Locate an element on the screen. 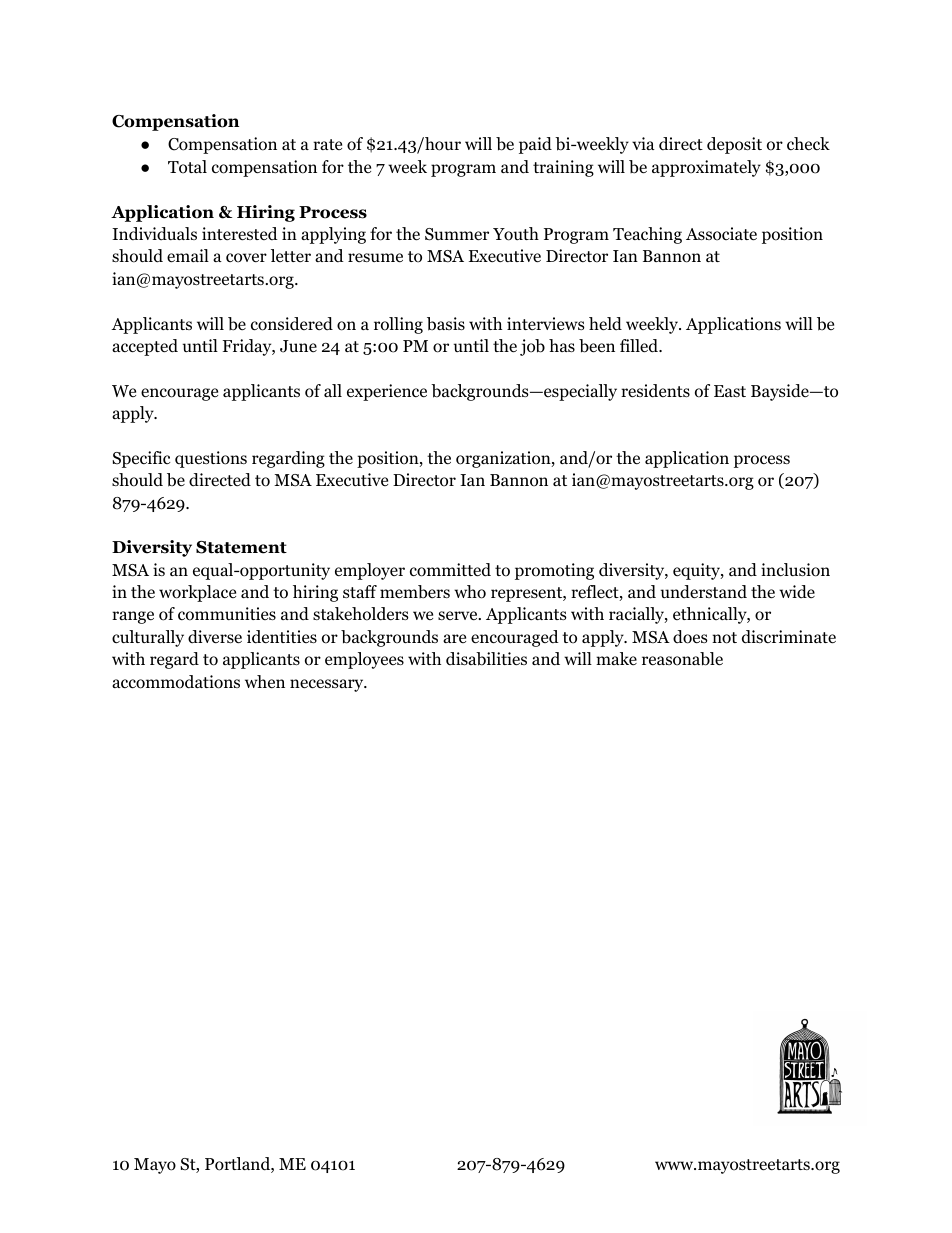 The image size is (952, 1233). approximately is located at coordinates (706, 168).
